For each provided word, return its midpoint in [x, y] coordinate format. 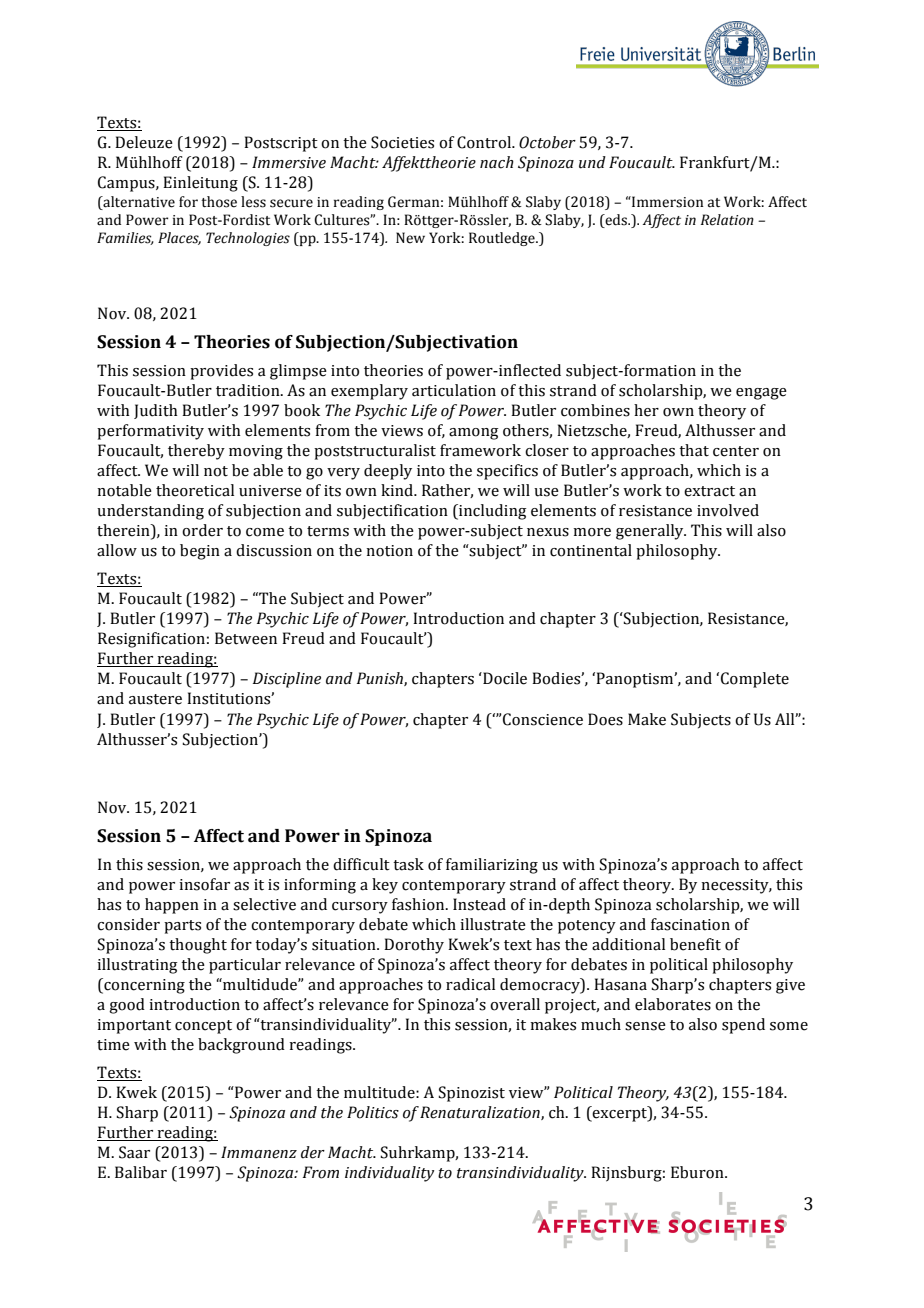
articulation [454, 390]
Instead [479, 904]
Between [246, 638]
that [694, 450]
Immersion [666, 202]
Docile [504, 678]
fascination [690, 924]
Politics [373, 1112]
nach [497, 162]
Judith [156, 411]
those [219, 202]
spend [743, 1026]
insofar [204, 884]
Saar [134, 1152]
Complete [755, 680]
